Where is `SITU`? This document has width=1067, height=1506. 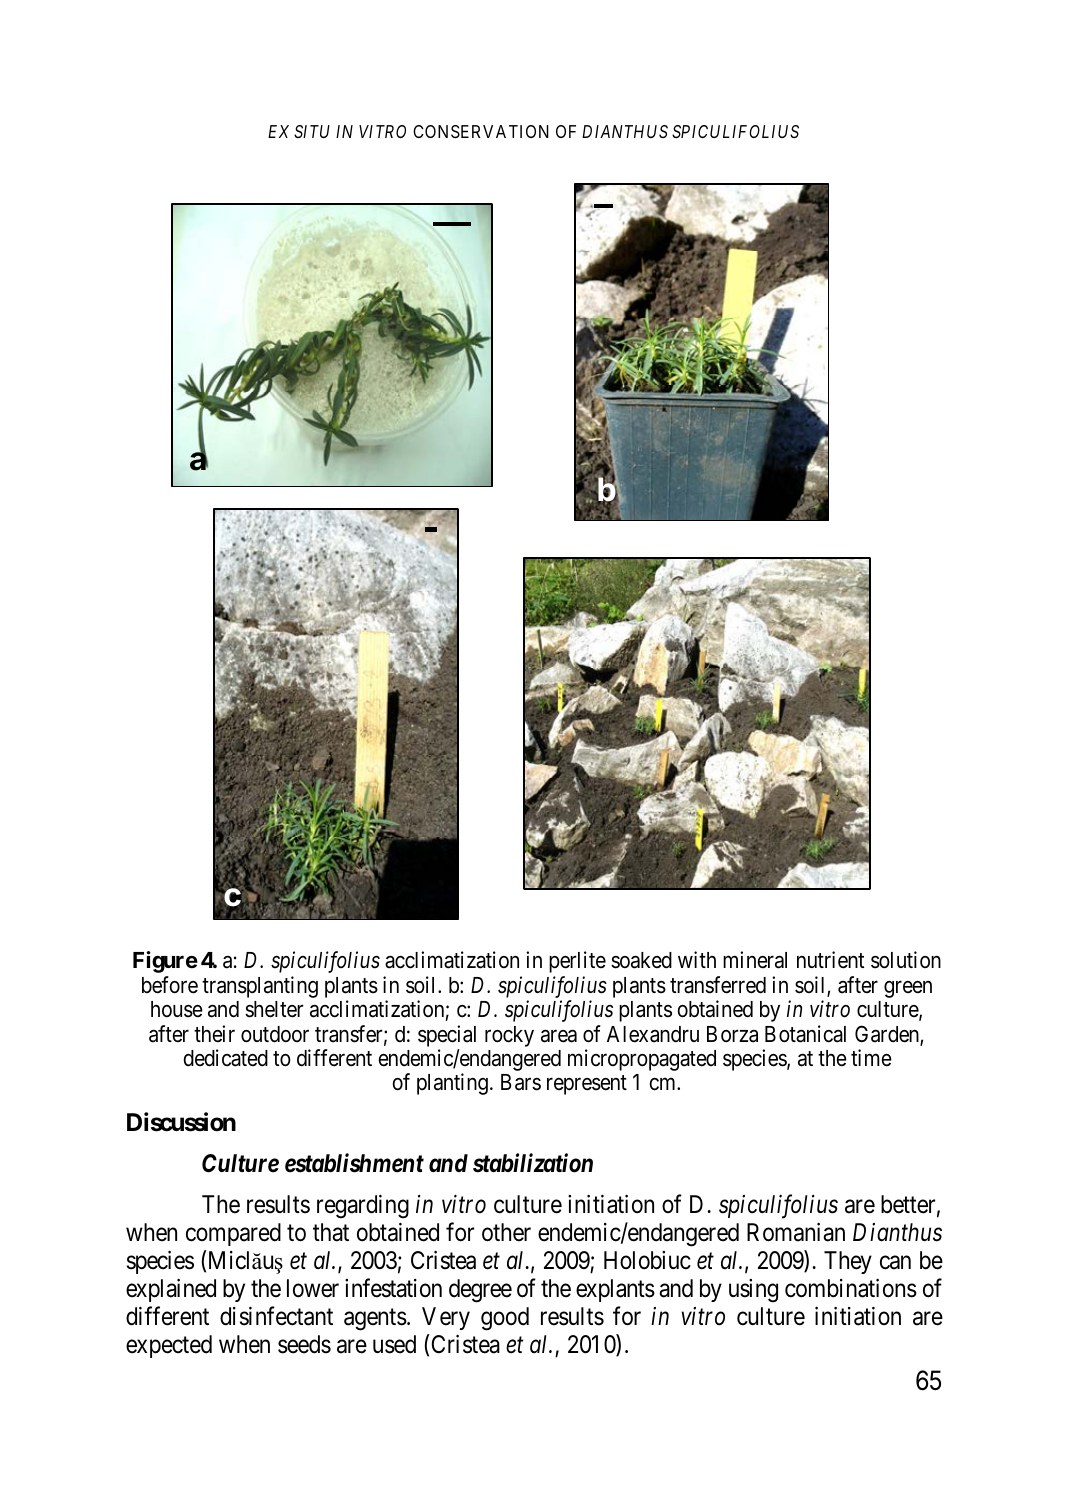
SITU is located at coordinates (312, 131).
